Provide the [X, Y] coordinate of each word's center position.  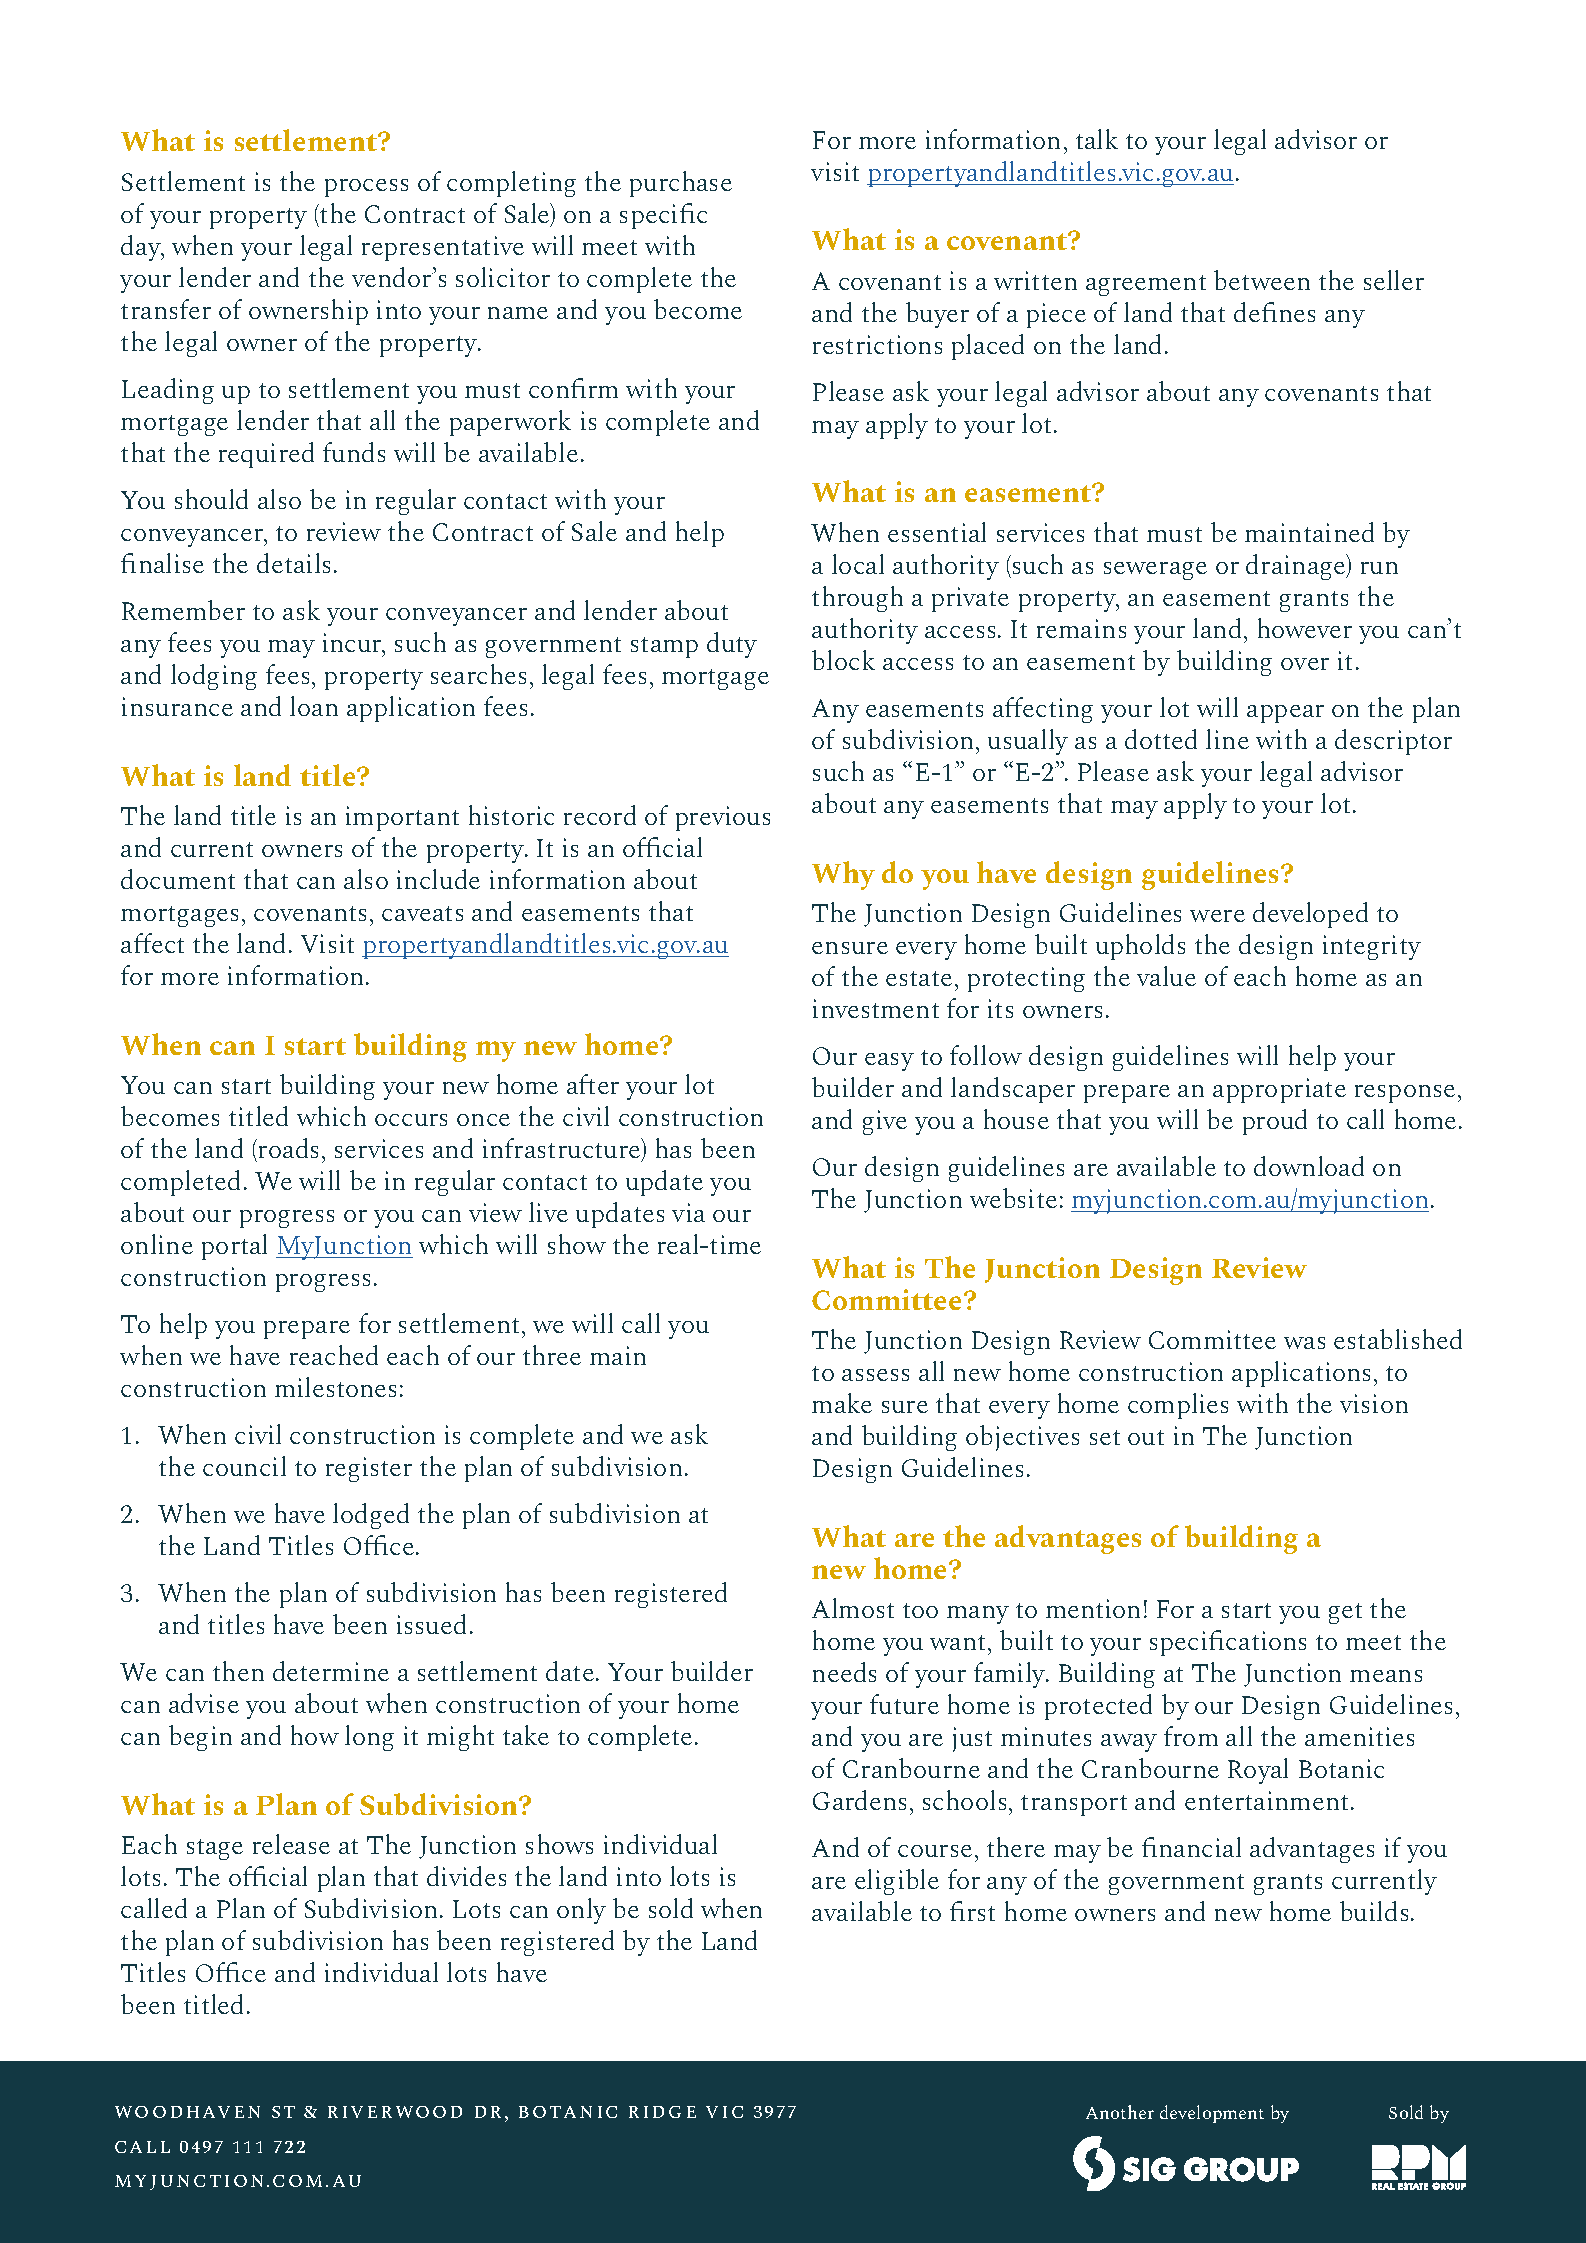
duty [732, 645]
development [1212, 2114]
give [885, 1122]
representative [443, 248]
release [291, 1844]
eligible [897, 1882]
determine [331, 1671]
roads [288, 1148]
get [1345, 1613]
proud [1275, 1122]
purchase [681, 184]
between [1262, 280]
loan [314, 706]
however [1305, 628]
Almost [853, 1608]
